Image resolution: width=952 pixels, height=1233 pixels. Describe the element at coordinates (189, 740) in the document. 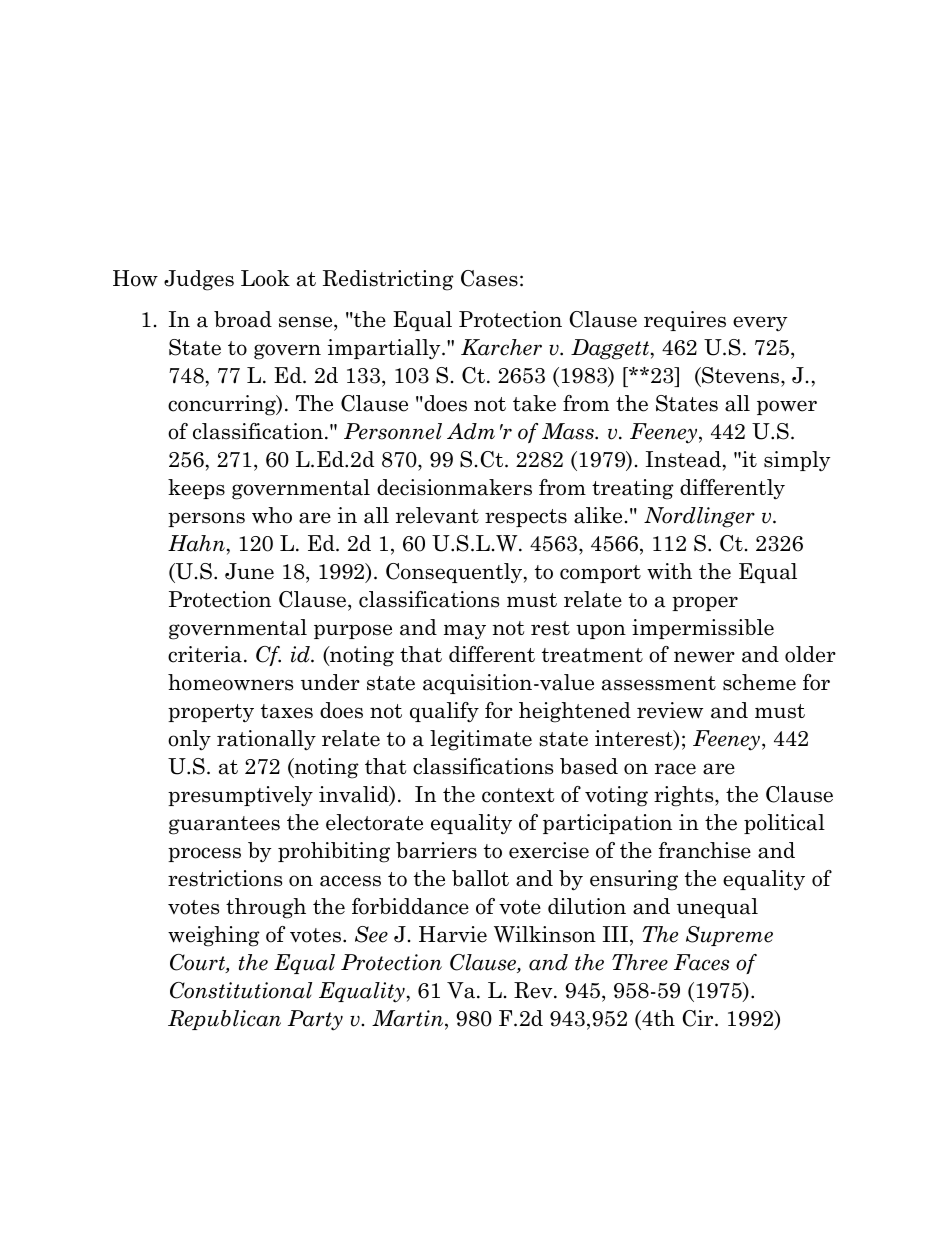

I see `only` at that location.
